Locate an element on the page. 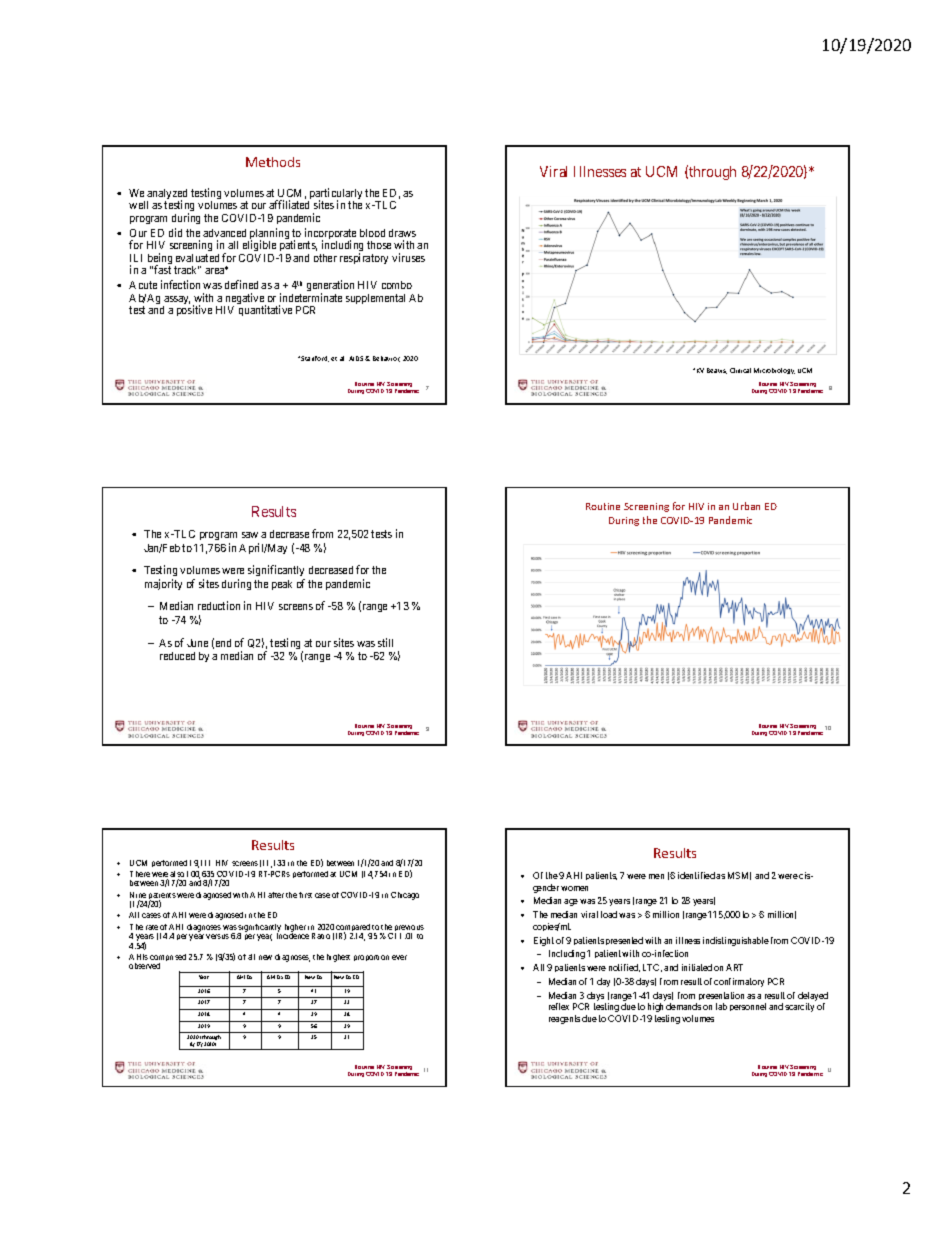 This image has width=952, height=1233. draws is located at coordinates (402, 233).
